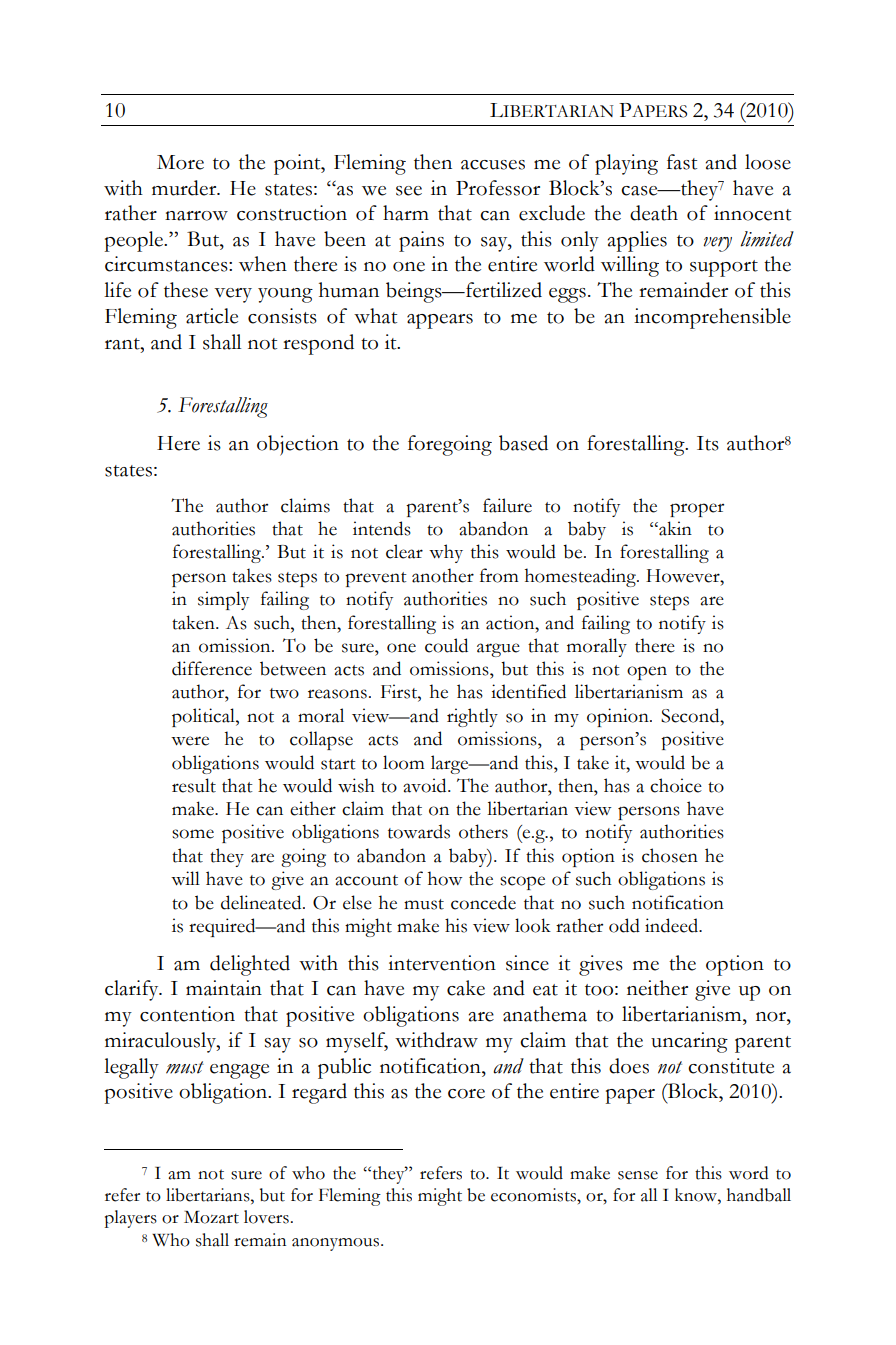 The image size is (896, 1345). Describe the element at coordinates (185, 188) in the page. I see `murder` at that location.
